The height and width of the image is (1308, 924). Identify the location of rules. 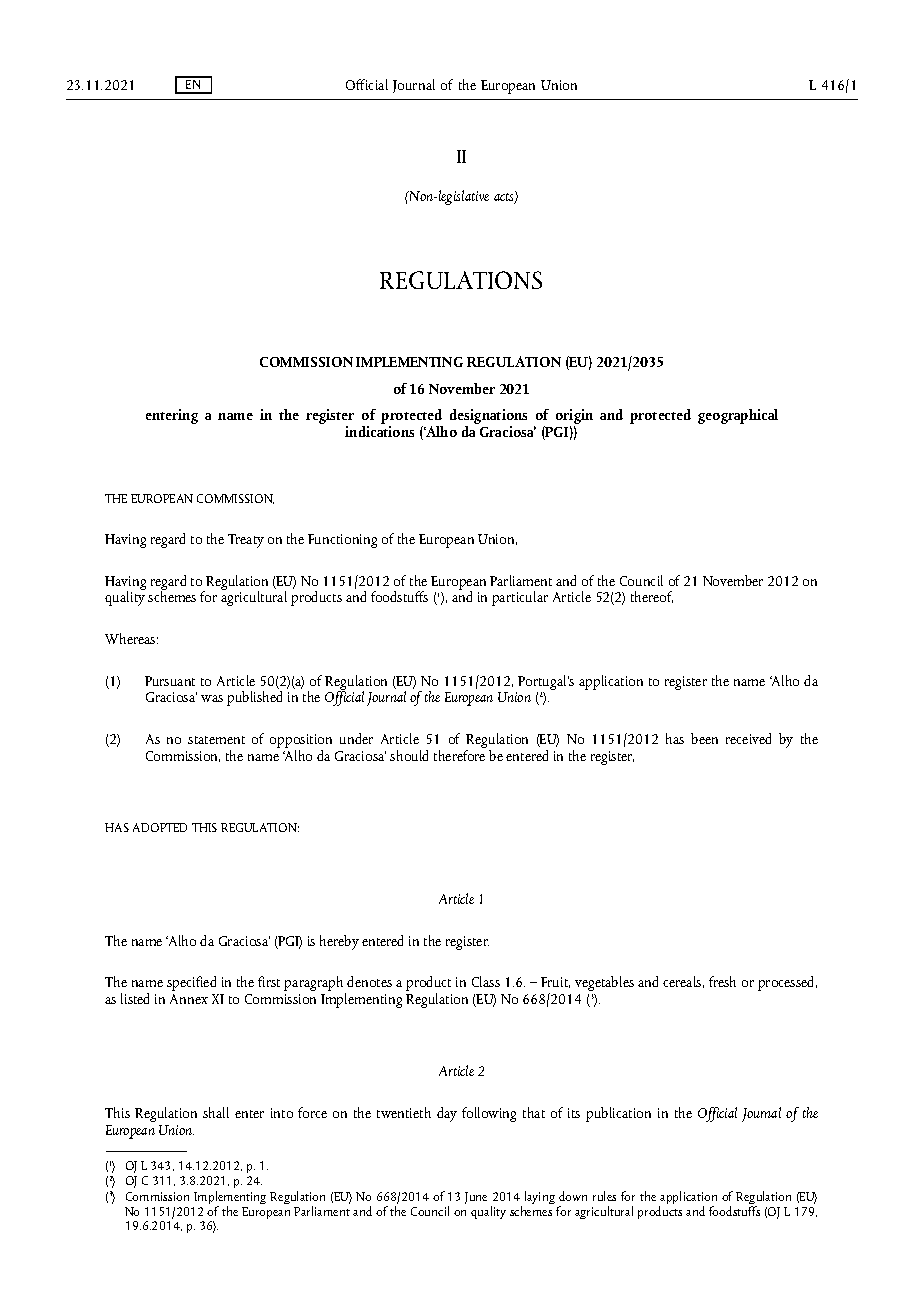
(604, 1196).
